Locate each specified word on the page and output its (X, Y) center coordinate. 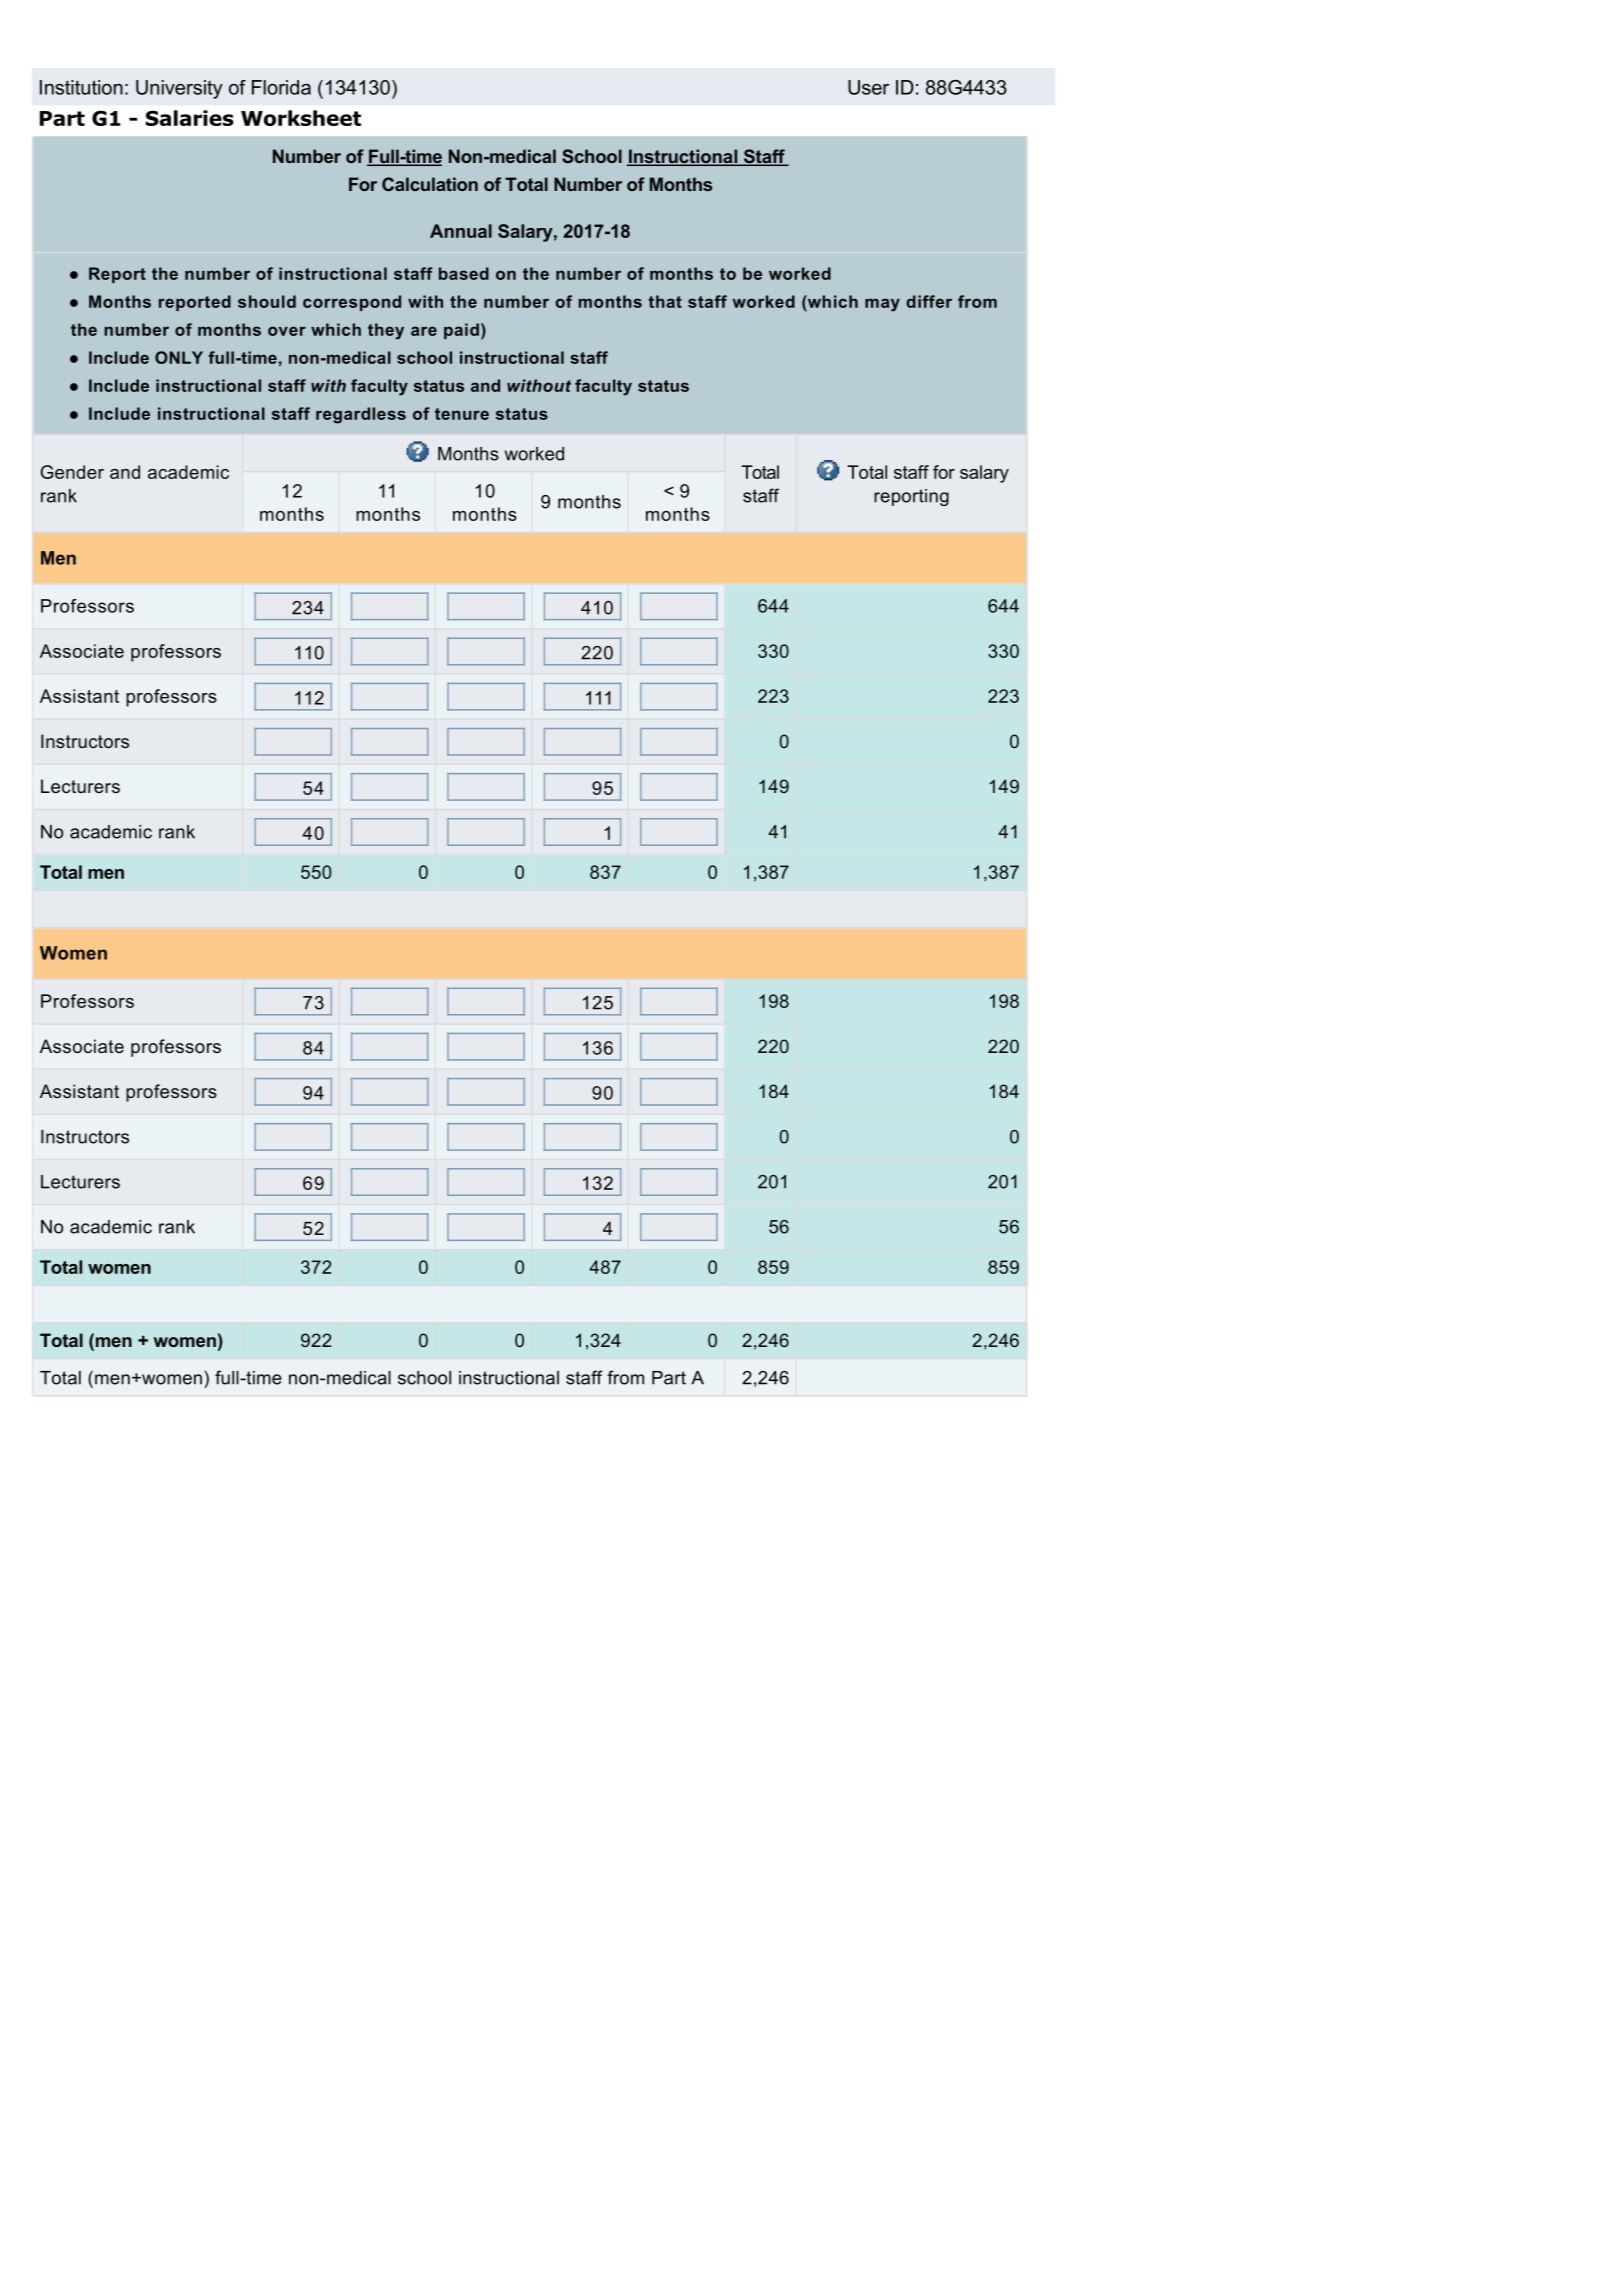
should (267, 301)
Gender (72, 472)
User (868, 87)
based (464, 273)
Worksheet (301, 118)
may (882, 305)
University (179, 89)
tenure (462, 414)
